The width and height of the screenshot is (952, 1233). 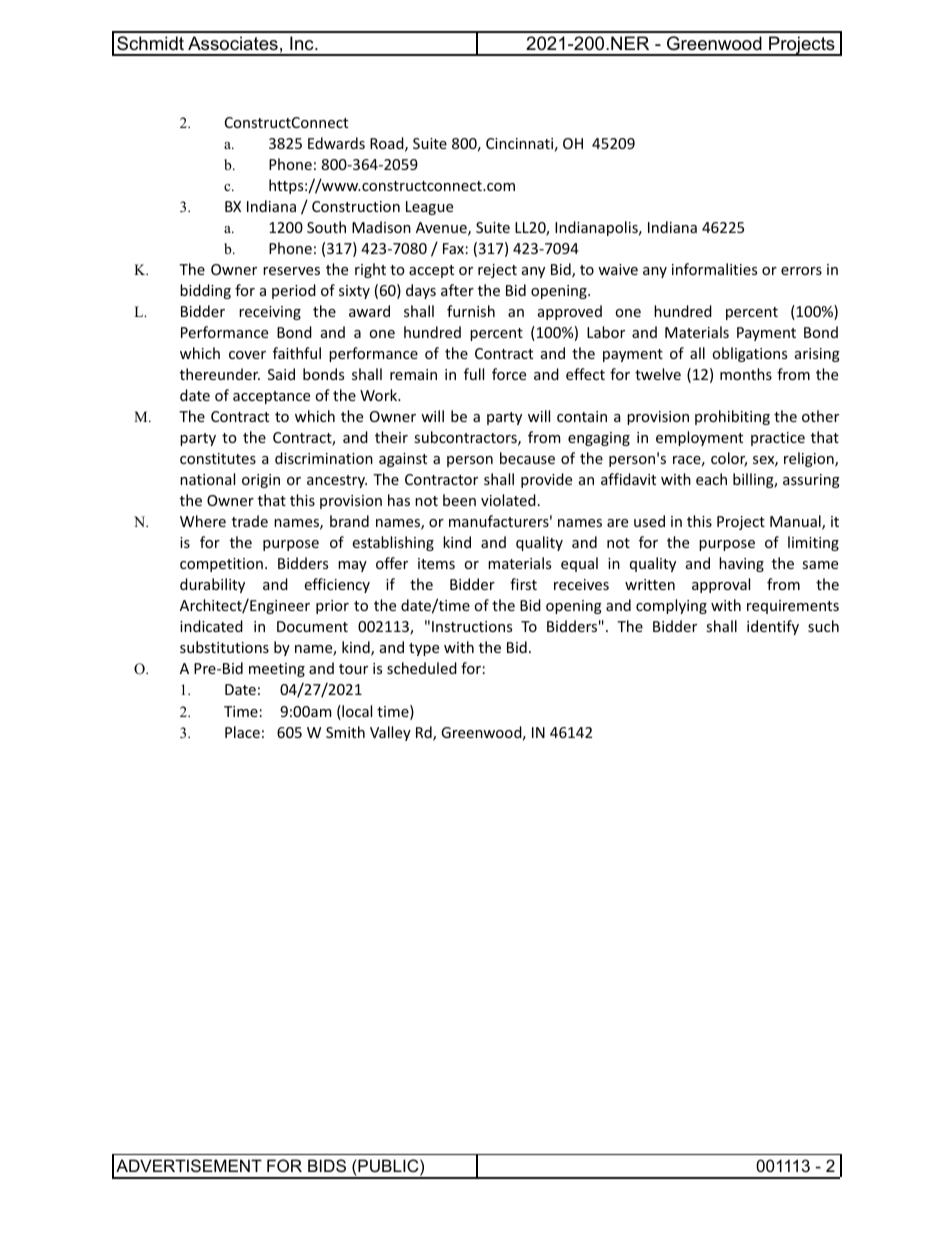 I want to click on ADVERTISEMENT, so click(x=189, y=1165).
